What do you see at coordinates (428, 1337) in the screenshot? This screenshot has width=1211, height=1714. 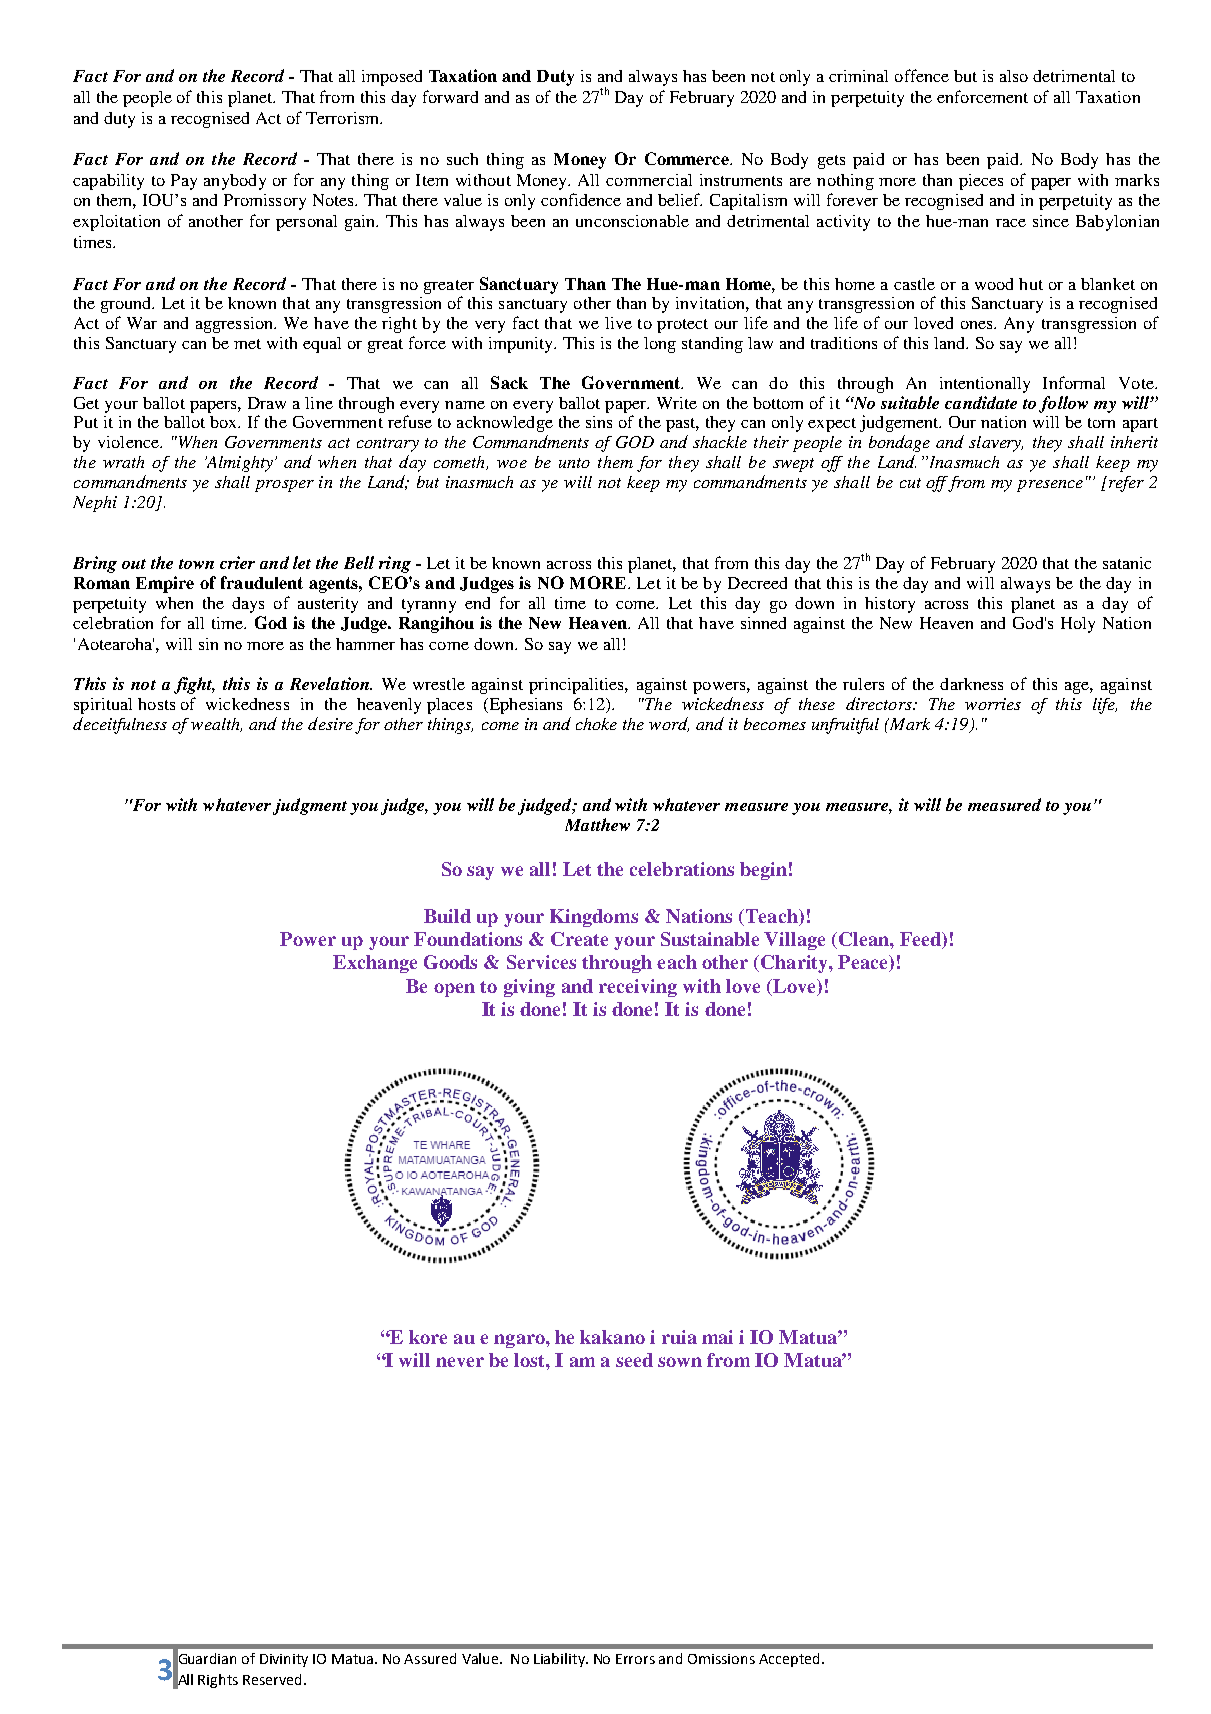 I see `kore` at bounding box center [428, 1337].
